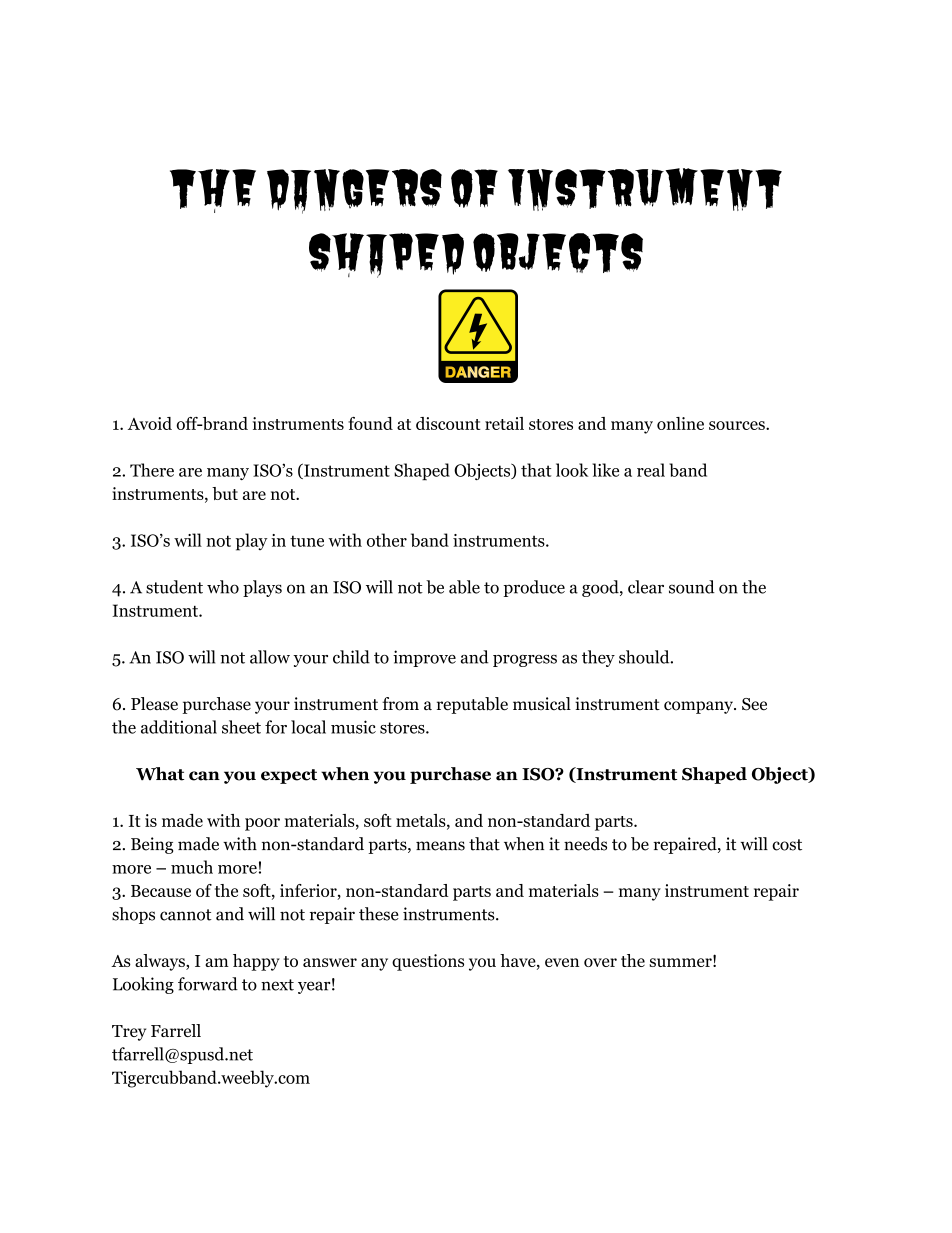 The image size is (952, 1233). What do you see at coordinates (680, 423) in the screenshot?
I see `online` at bounding box center [680, 423].
